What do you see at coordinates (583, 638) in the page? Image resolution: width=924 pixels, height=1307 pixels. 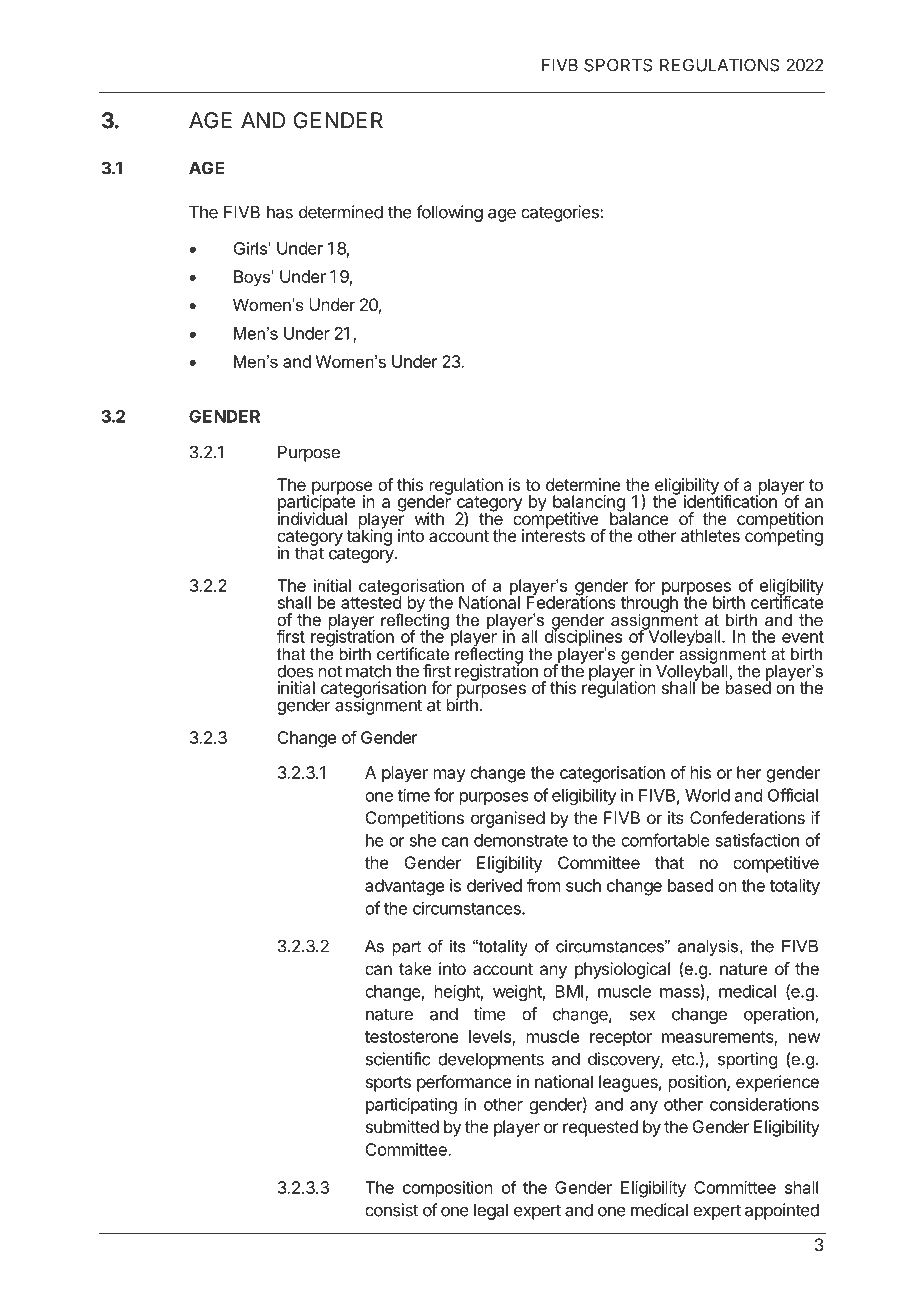 I see `disciplines` at bounding box center [583, 638].
